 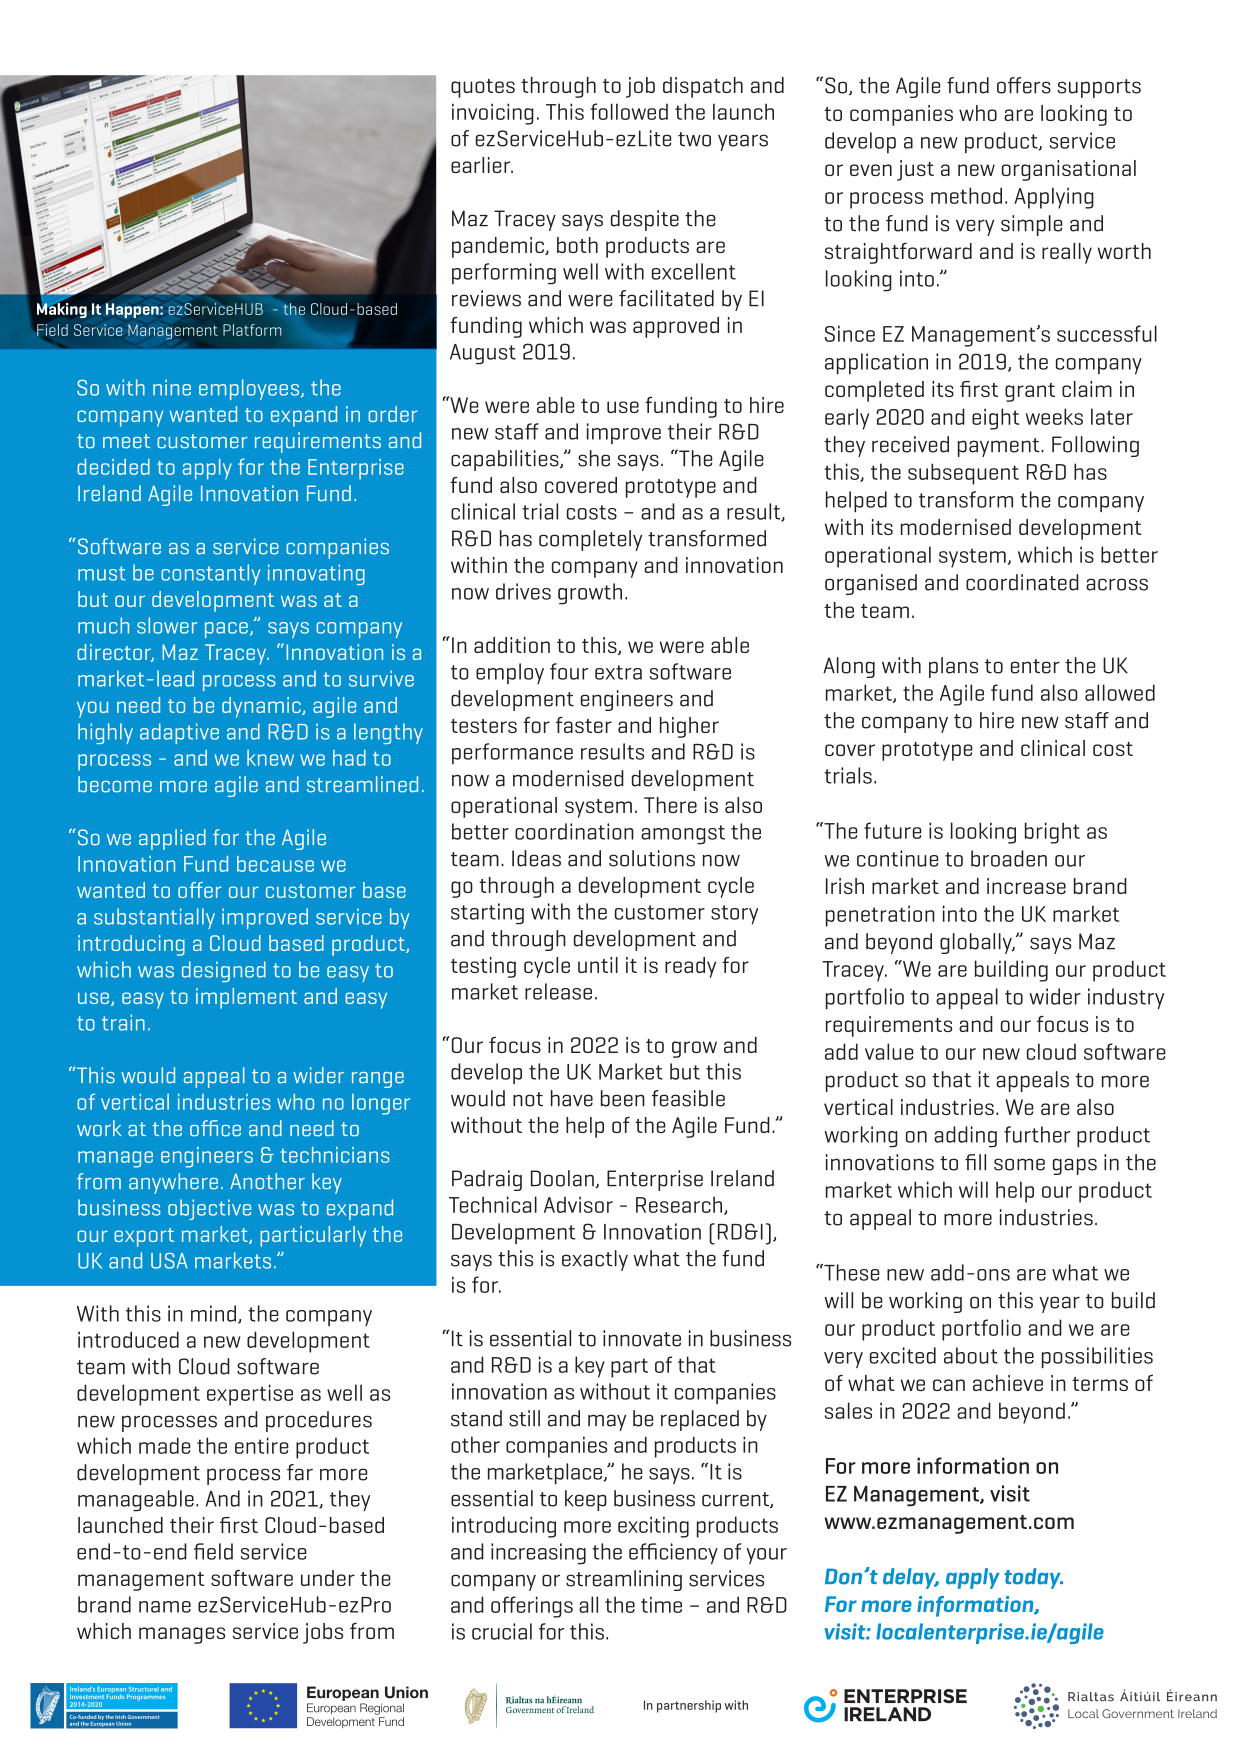 I want to click on Making, so click(x=62, y=309).
